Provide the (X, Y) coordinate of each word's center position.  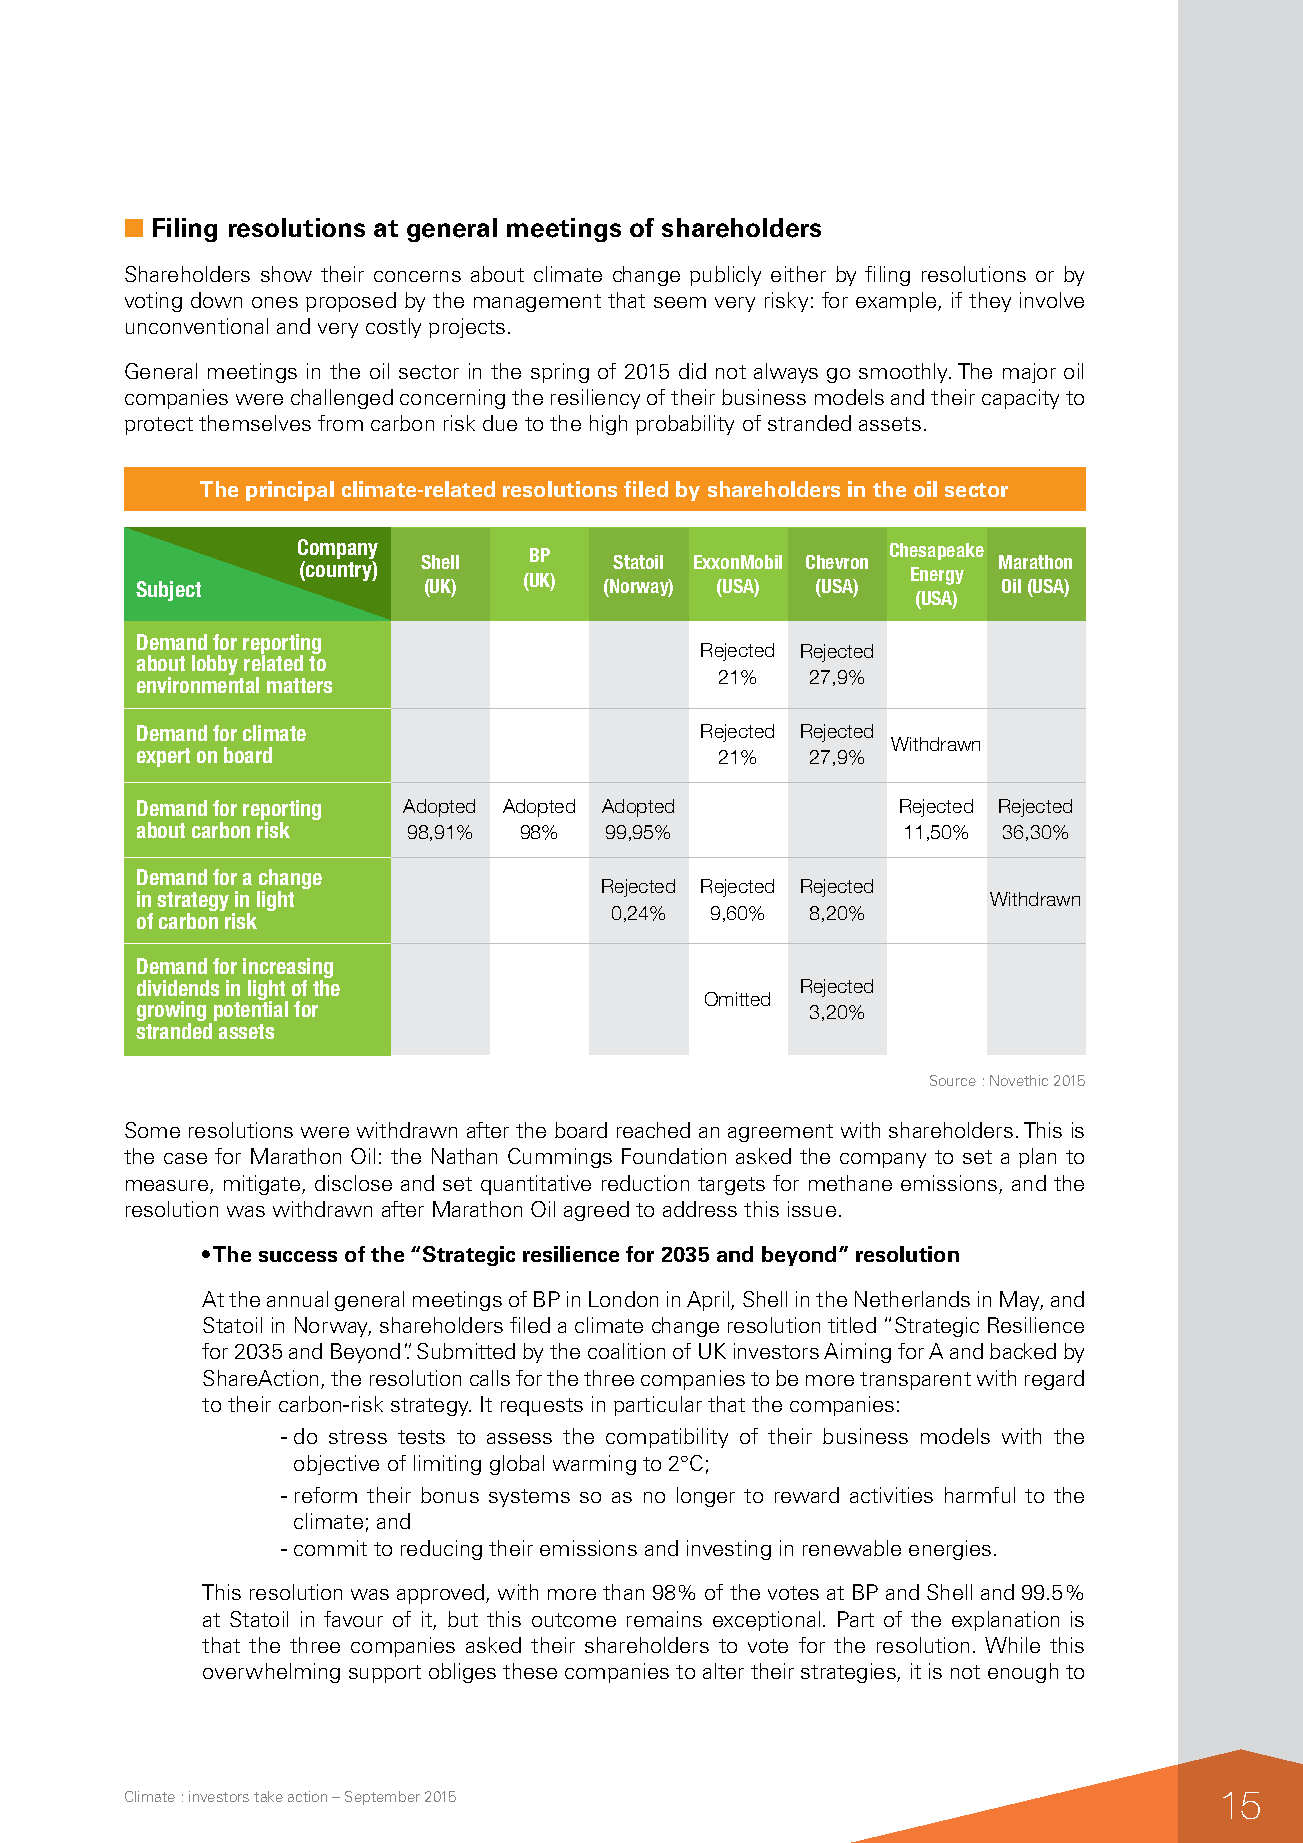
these (530, 1671)
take (268, 1796)
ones (275, 302)
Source (953, 1080)
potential (251, 1011)
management (537, 303)
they (990, 302)
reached (653, 1130)
